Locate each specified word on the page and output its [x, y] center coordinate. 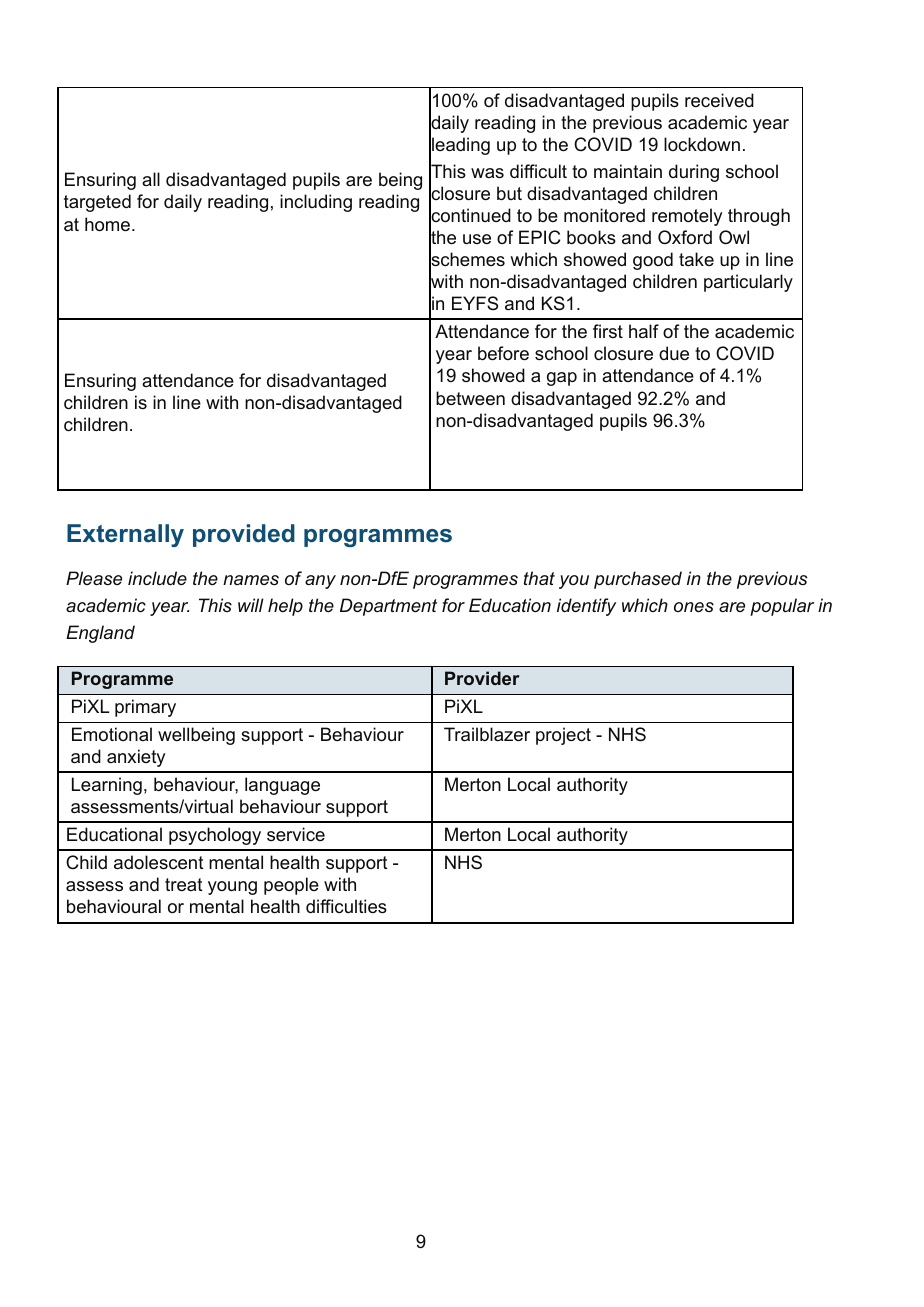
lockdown [702, 144]
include [157, 578]
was [487, 173]
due [674, 353]
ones [694, 607]
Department [388, 607]
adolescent [159, 862]
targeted [97, 203]
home [107, 224]
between [470, 398]
